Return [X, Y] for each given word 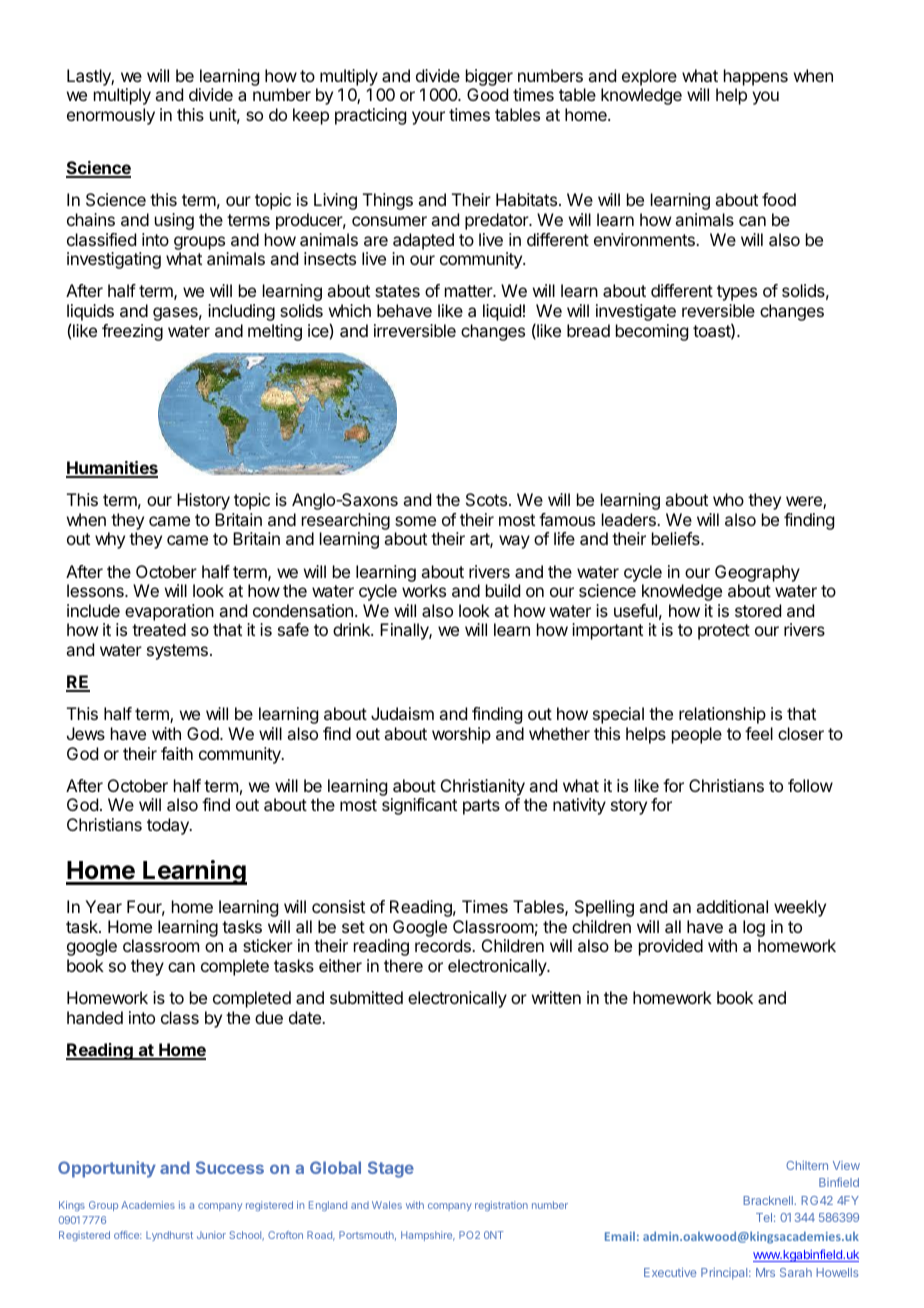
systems [177, 652]
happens [756, 77]
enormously [111, 116]
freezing [132, 332]
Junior [211, 1235]
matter [470, 291]
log [754, 928]
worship [461, 735]
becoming [652, 332]
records [444, 945]
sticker [268, 945]
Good [487, 94]
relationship [722, 715]
